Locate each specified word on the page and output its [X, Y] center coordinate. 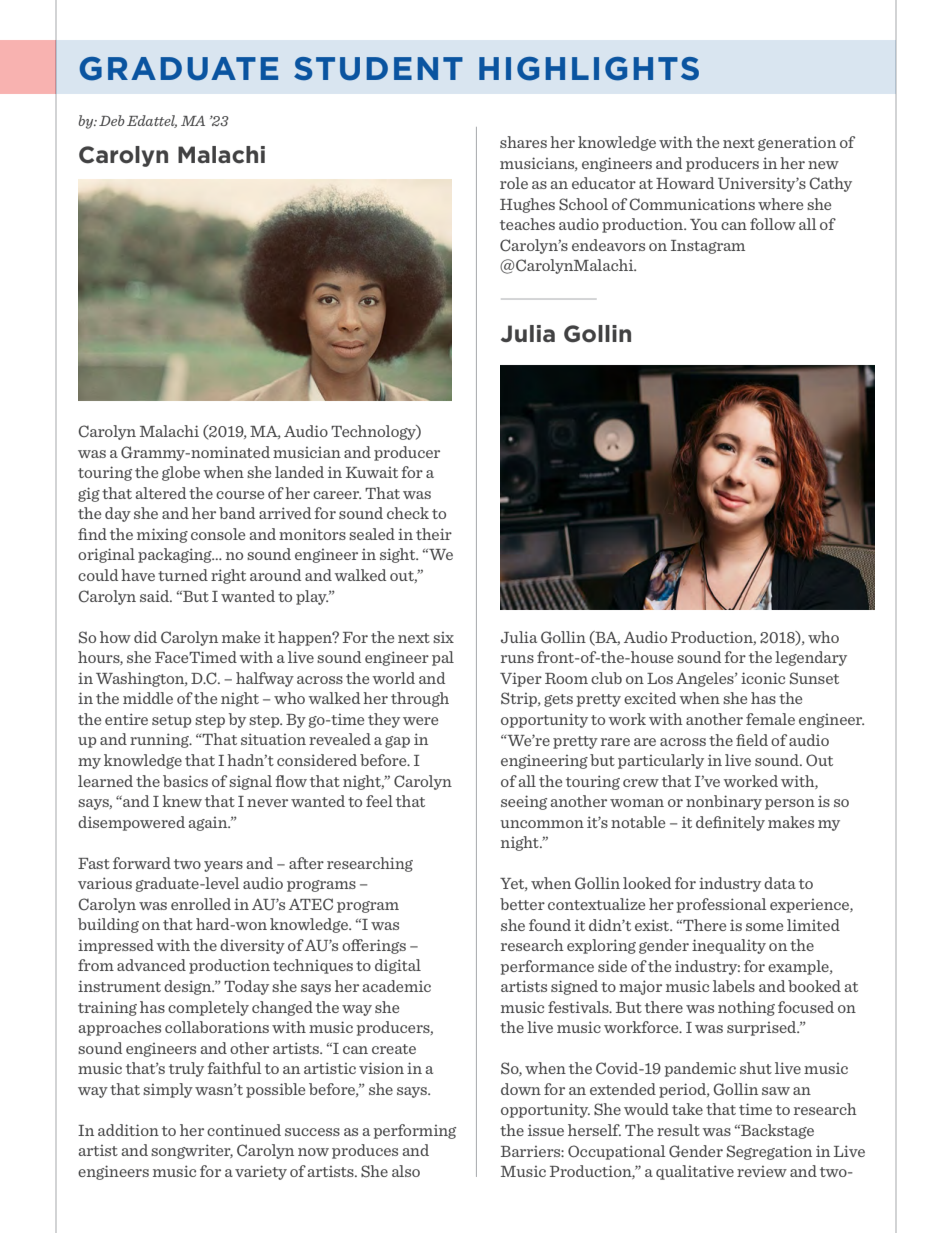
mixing [162, 535]
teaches [527, 224]
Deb [112, 120]
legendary [811, 658]
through [420, 699]
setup [171, 721]
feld [752, 740]
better [522, 904]
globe [181, 473]
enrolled [201, 904]
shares [523, 142]
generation [797, 143]
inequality [729, 946]
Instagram [708, 247]
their [434, 534]
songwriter [192, 1151]
